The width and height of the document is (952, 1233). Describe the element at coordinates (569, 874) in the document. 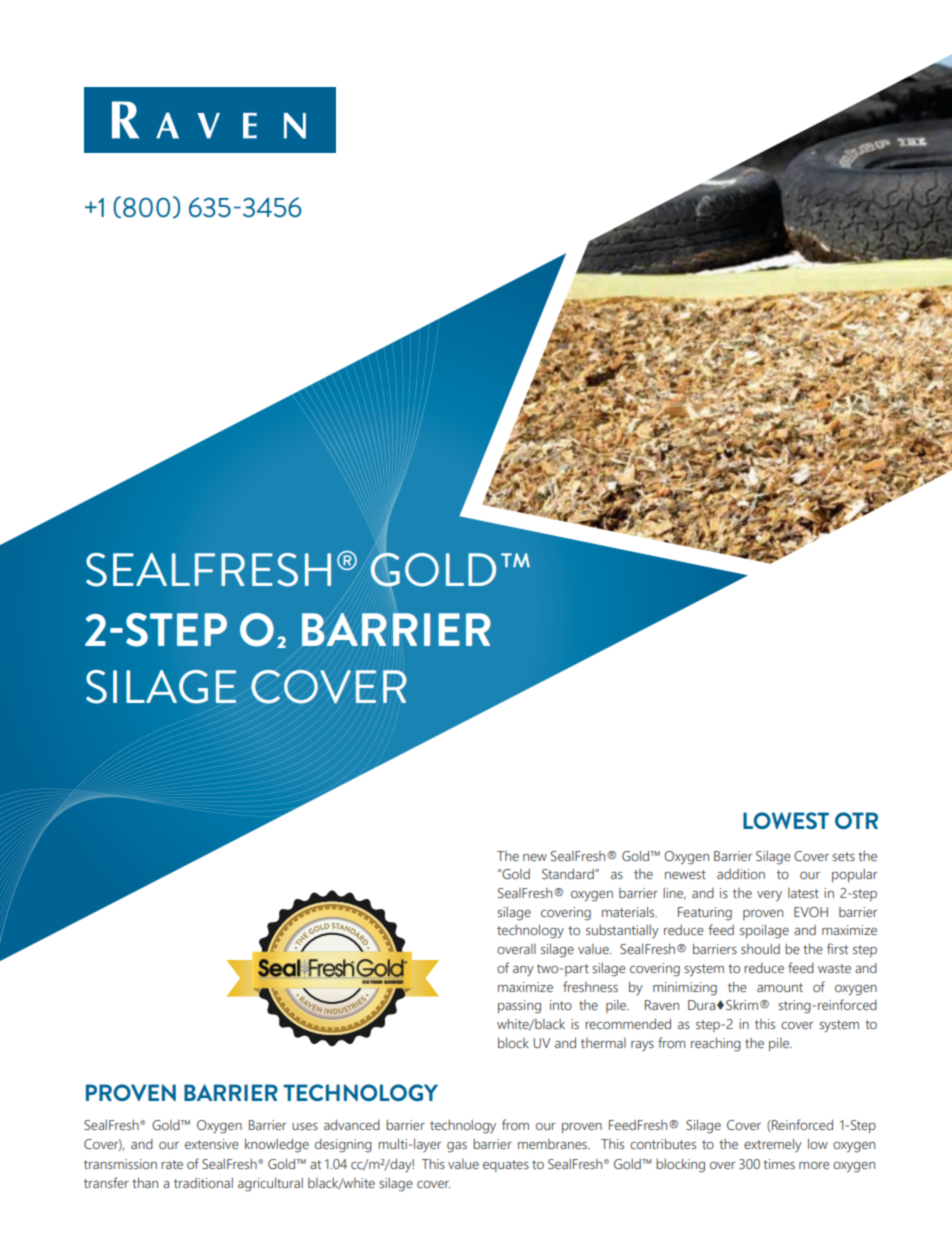

I see `Standard` at that location.
